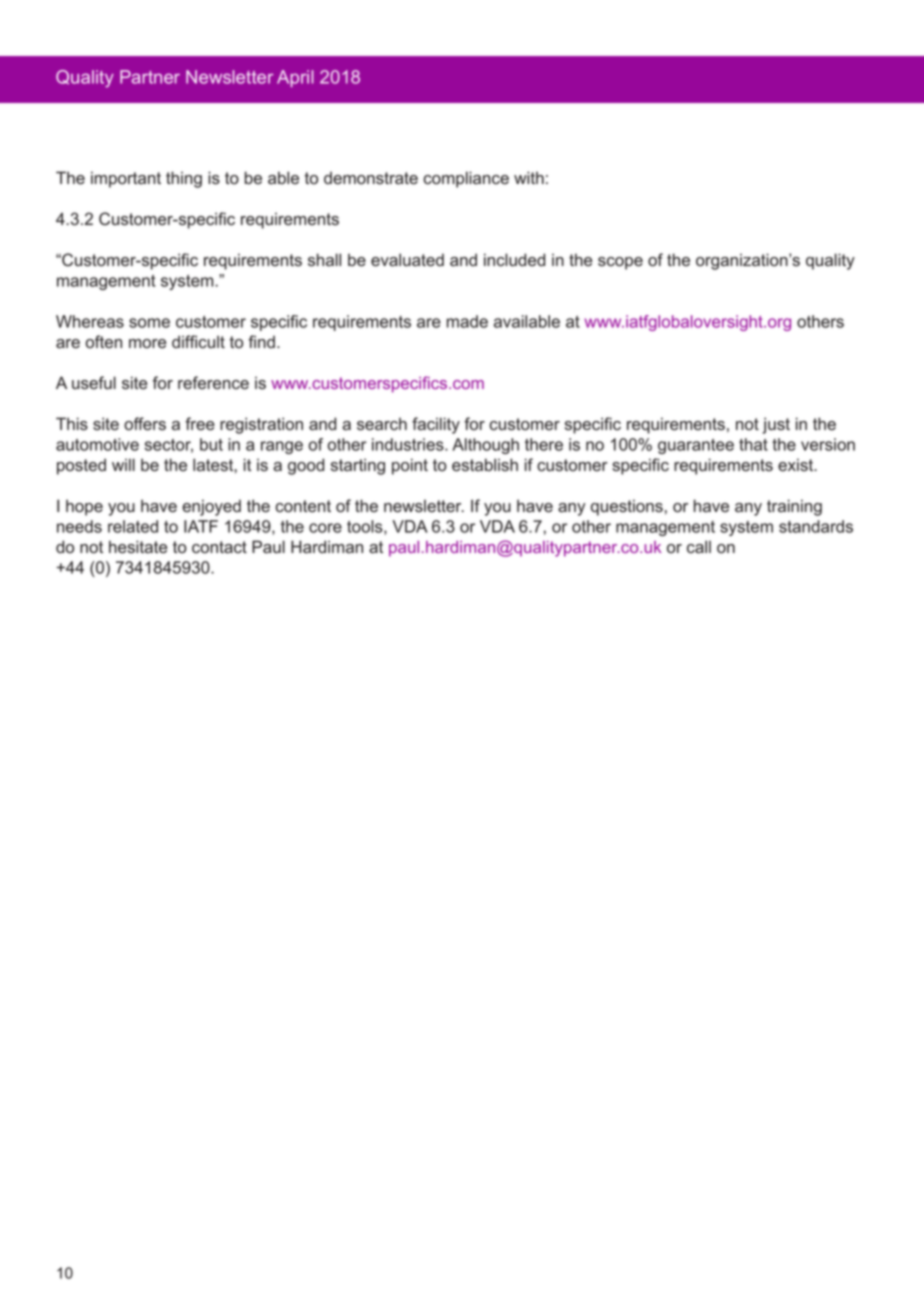 The image size is (924, 1308). I want to click on April, so click(295, 78).
